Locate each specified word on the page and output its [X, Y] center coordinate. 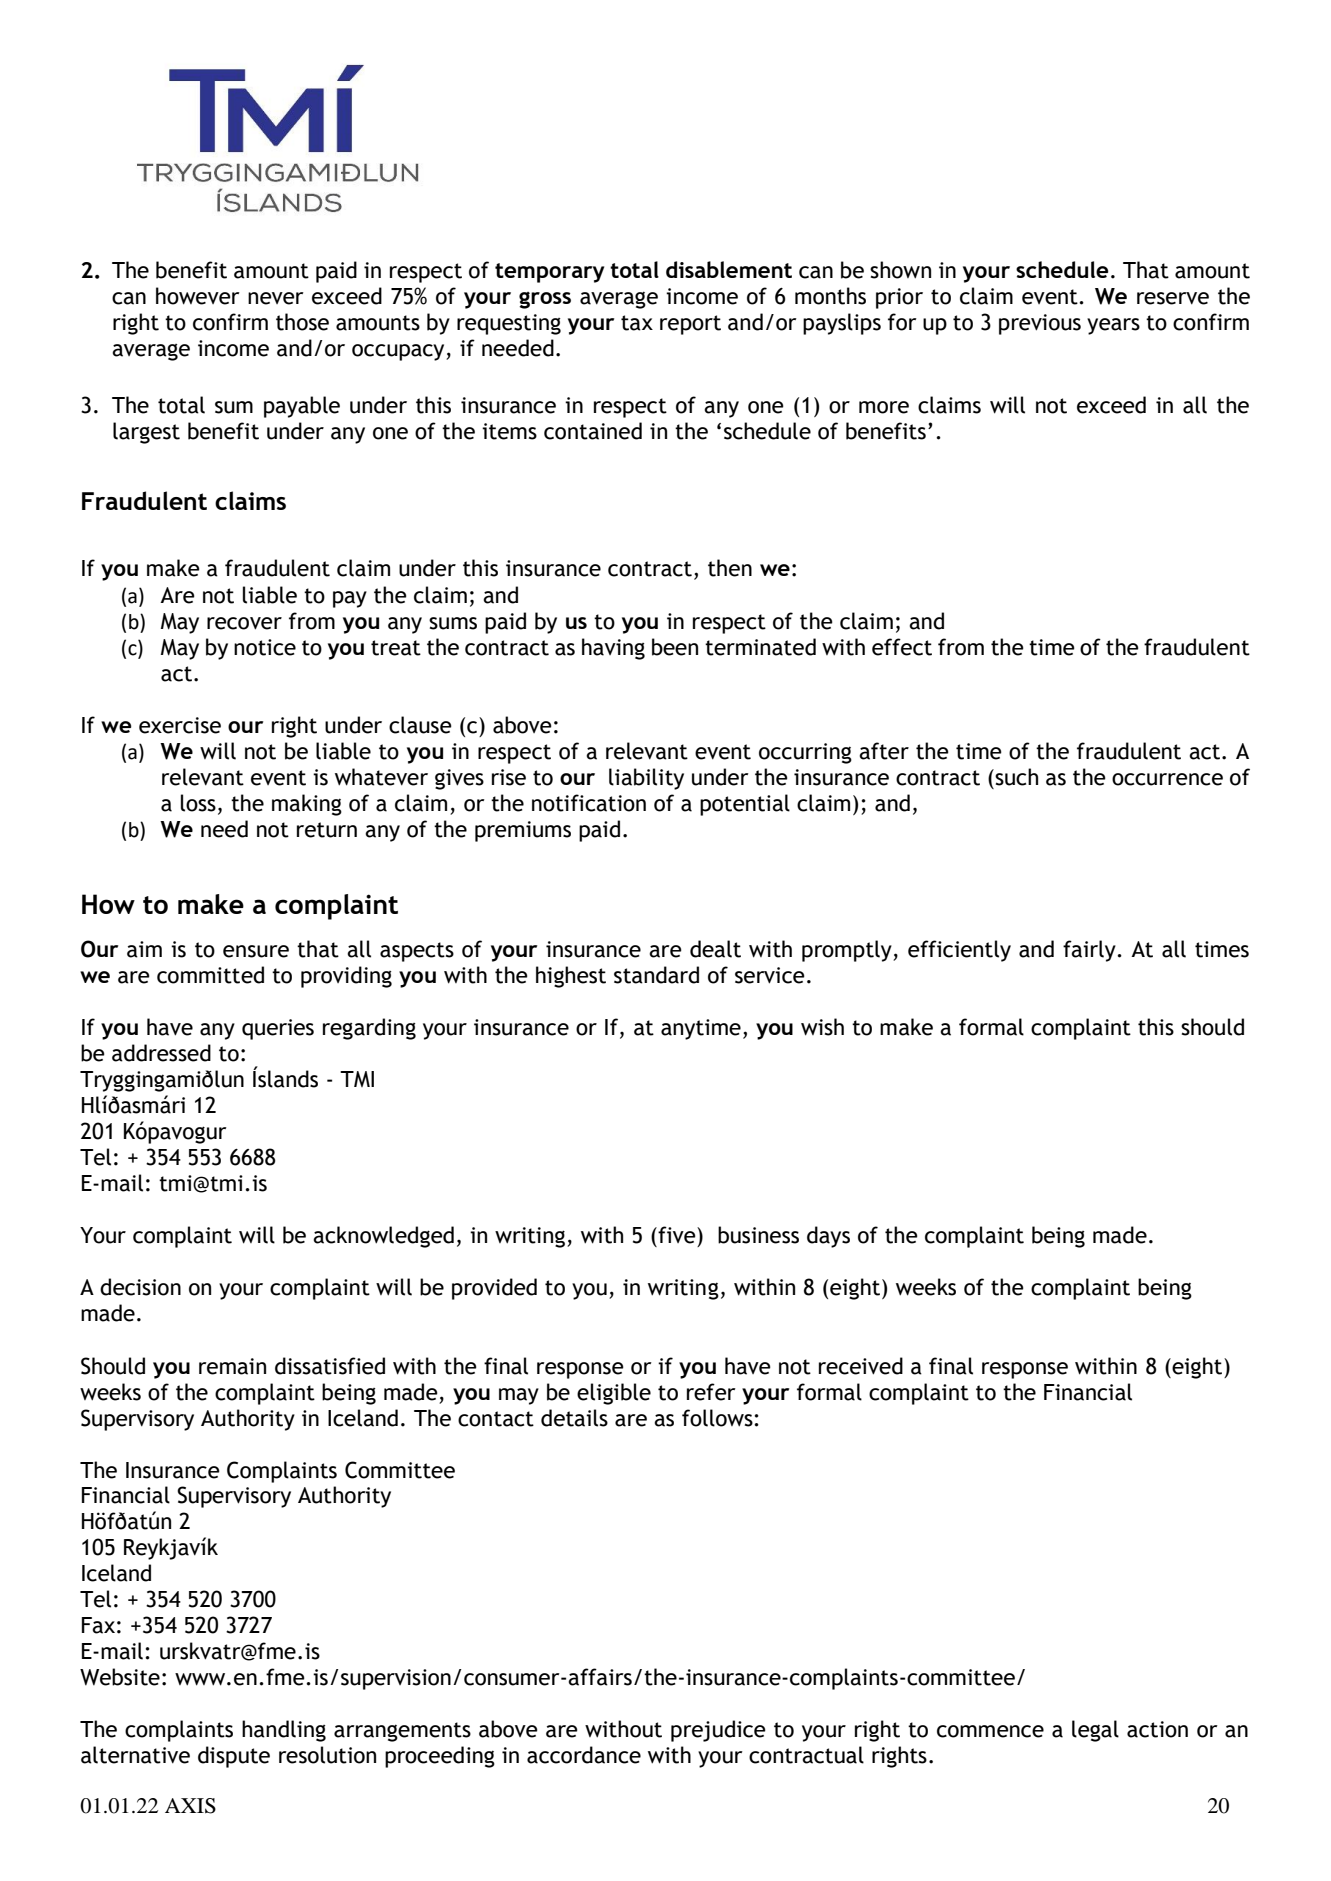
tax [637, 323]
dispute [234, 1757]
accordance [584, 1755]
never [276, 298]
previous [1040, 324]
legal [1095, 1731]
